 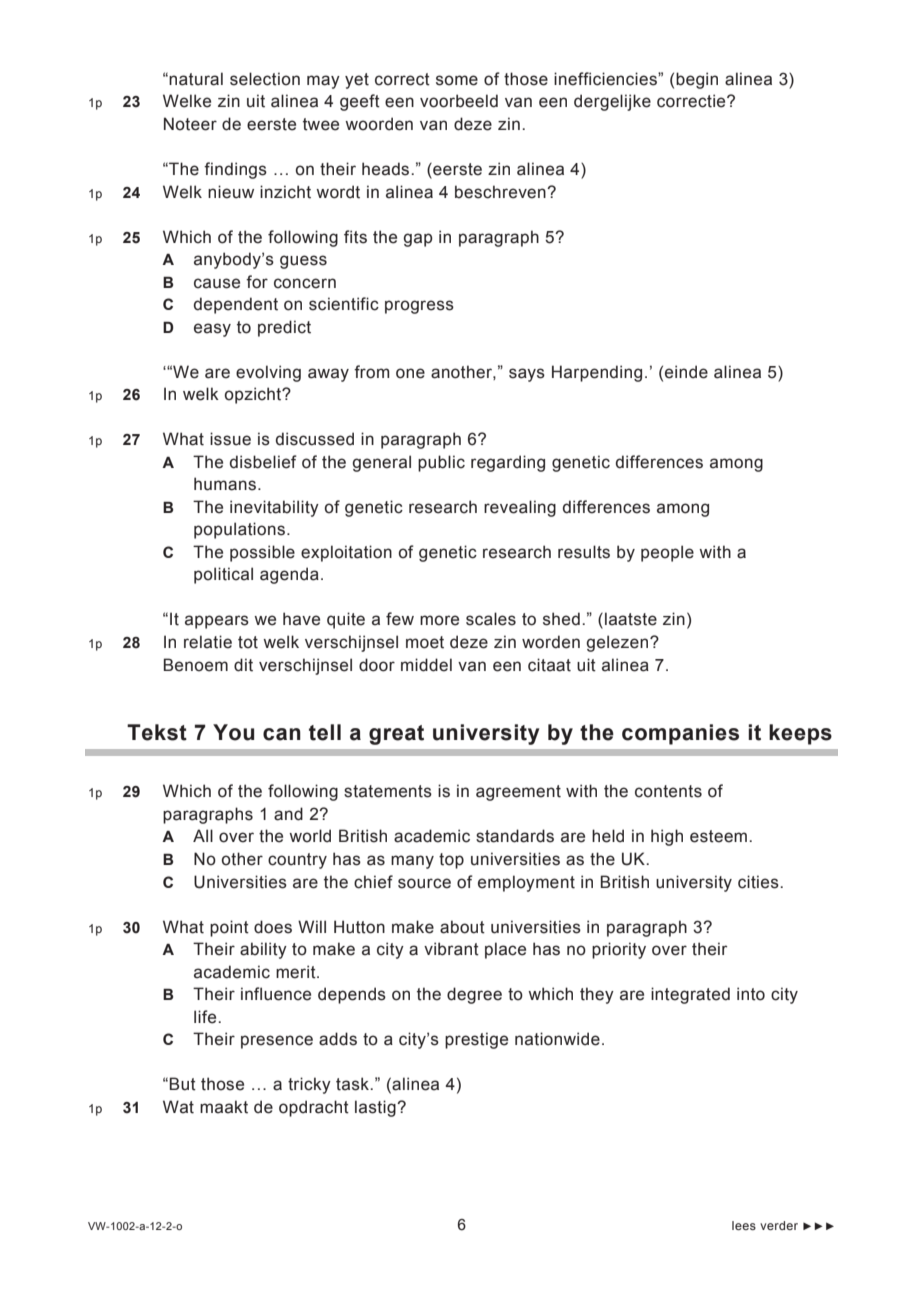 What do you see at coordinates (744, 1225) in the image?
I see `lees` at bounding box center [744, 1225].
